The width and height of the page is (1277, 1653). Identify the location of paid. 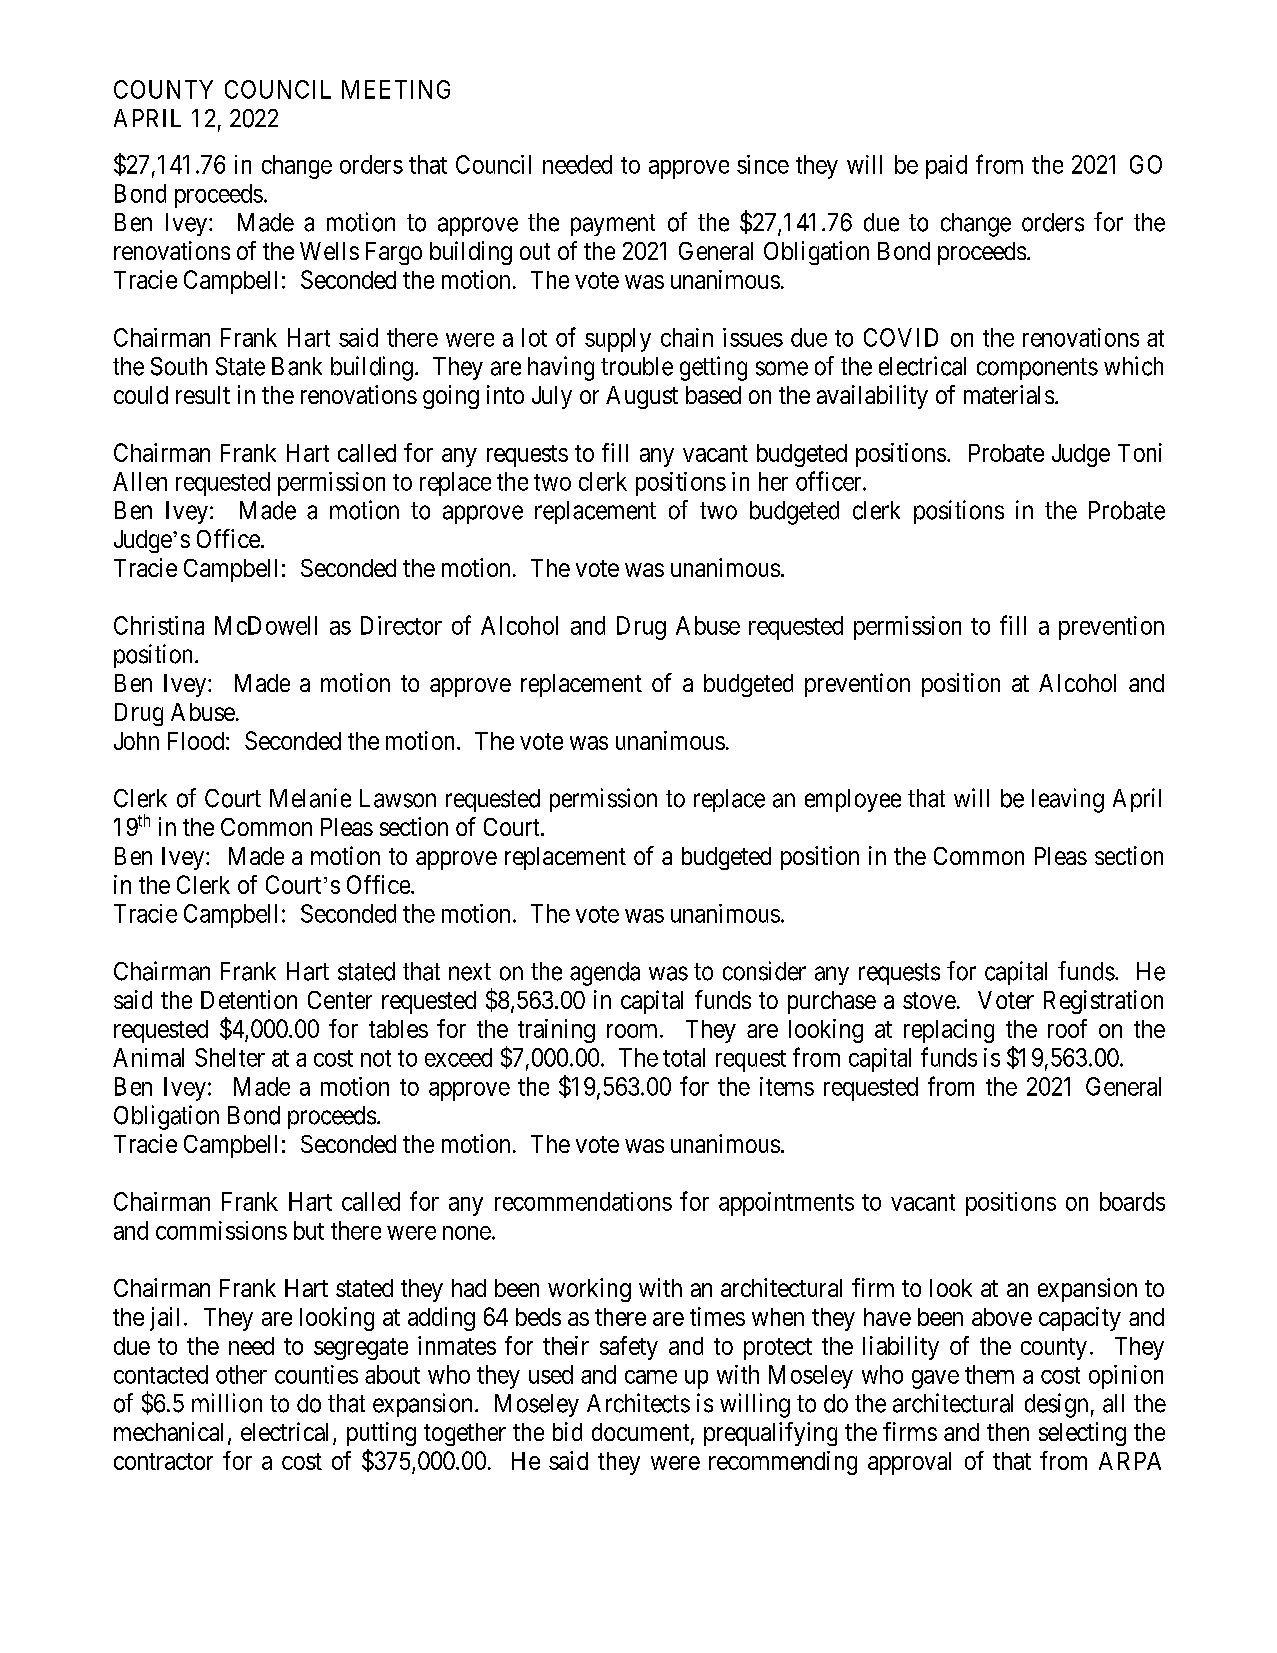
(946, 167).
